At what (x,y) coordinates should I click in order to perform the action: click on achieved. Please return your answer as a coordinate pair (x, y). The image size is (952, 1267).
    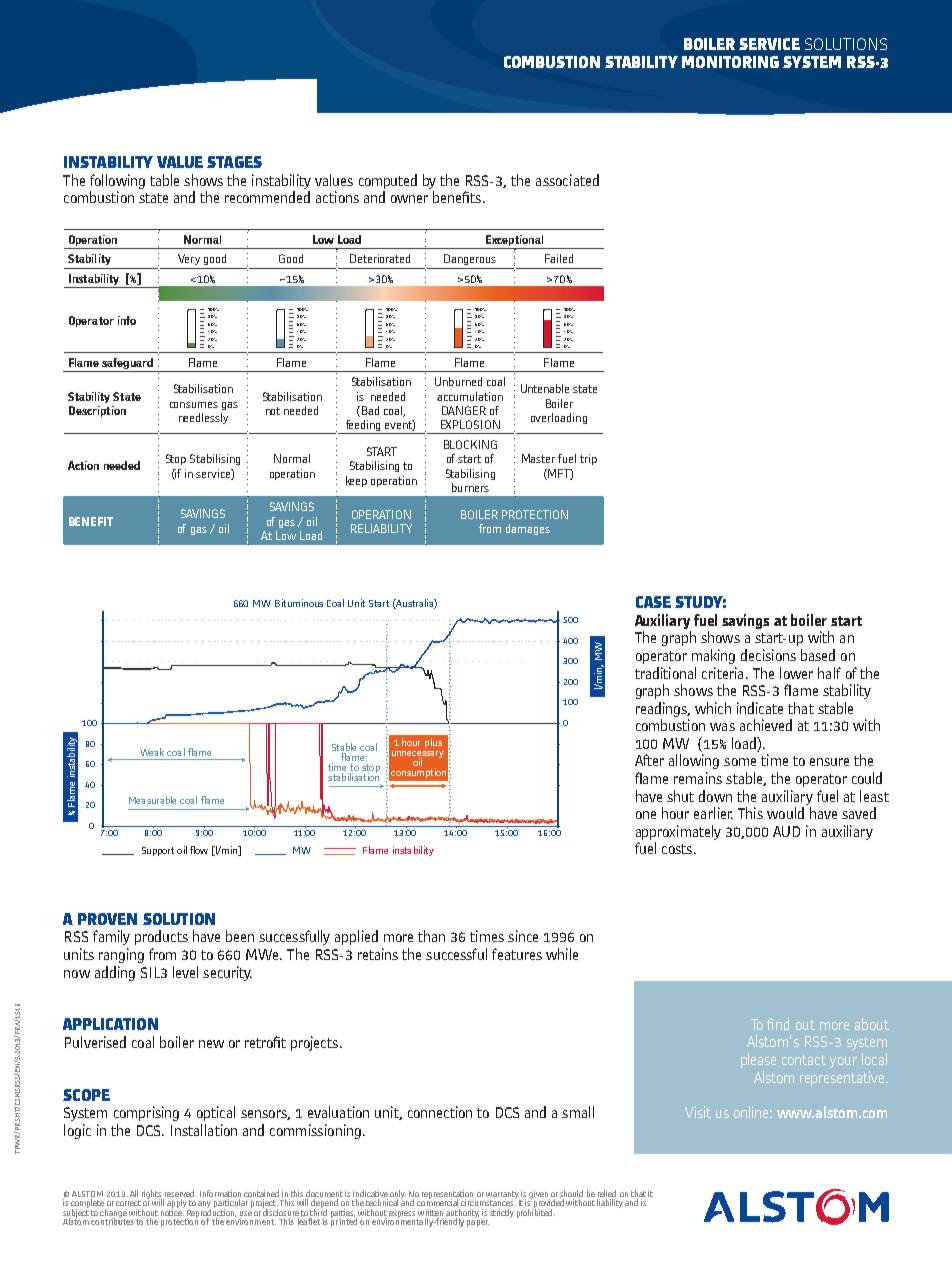
    Looking at the image, I should click on (766, 725).
